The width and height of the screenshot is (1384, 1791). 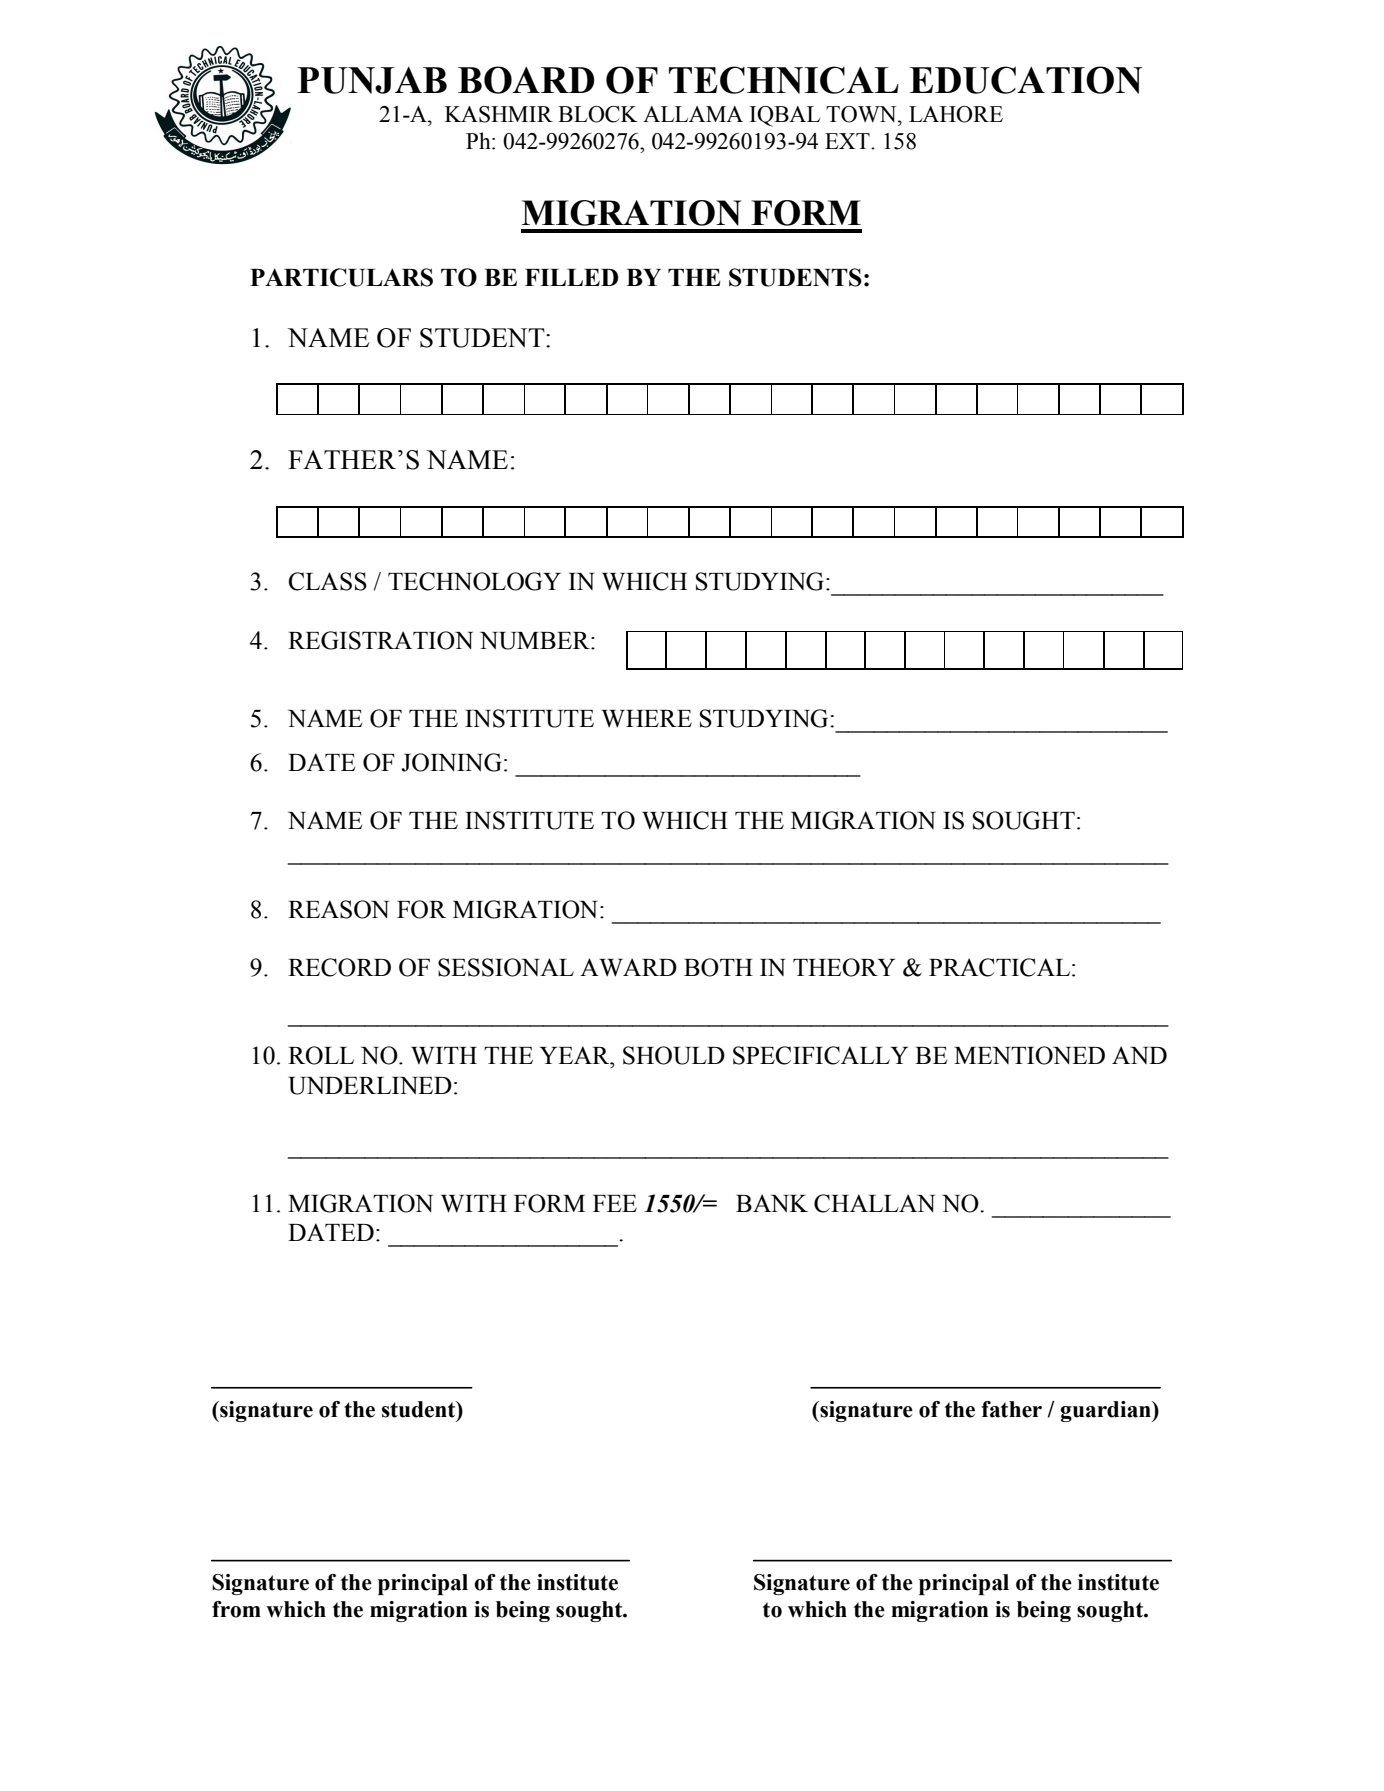 What do you see at coordinates (338, 909) in the screenshot?
I see `REASON` at bounding box center [338, 909].
